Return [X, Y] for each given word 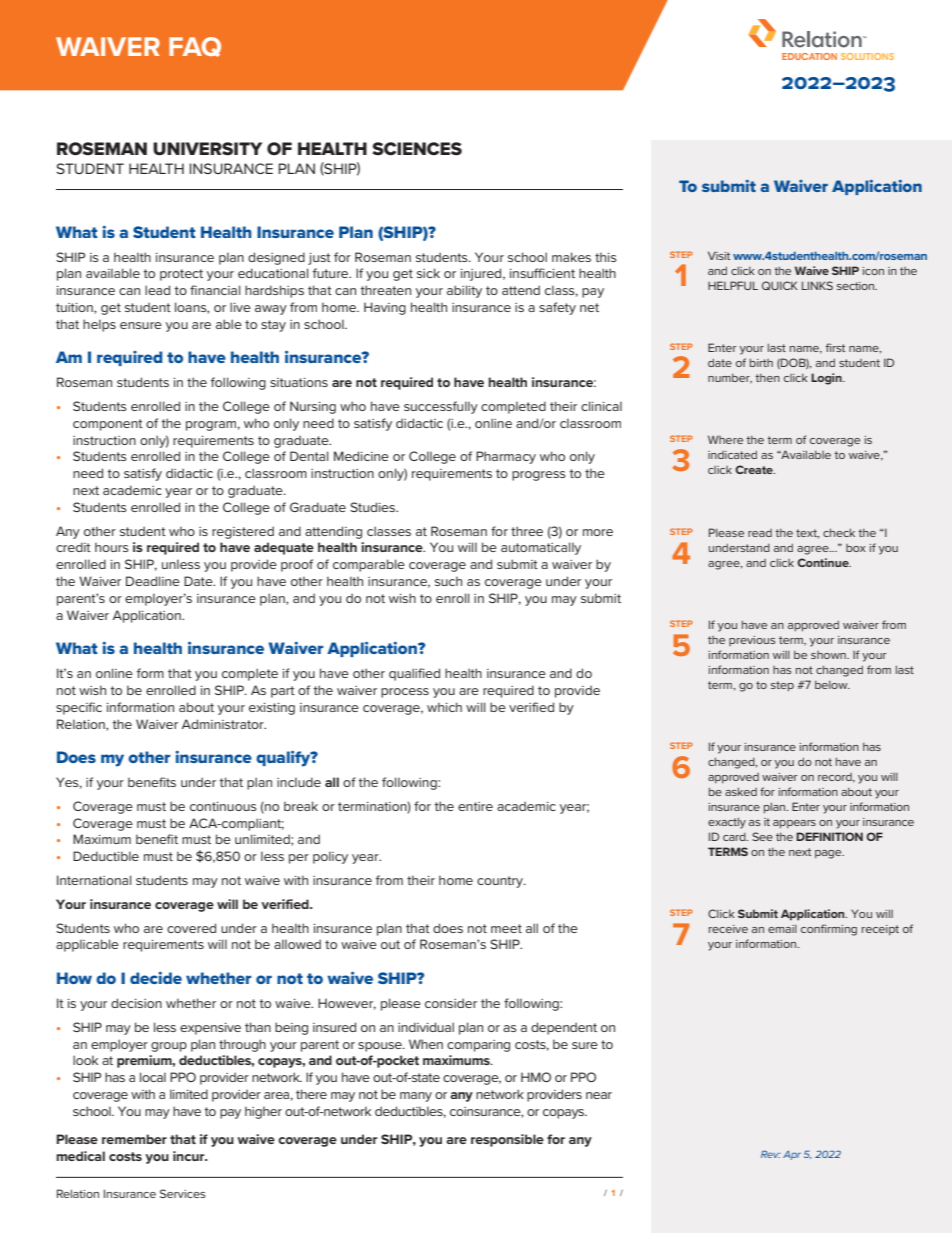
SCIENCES [417, 149]
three [527, 531]
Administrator [224, 724]
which [444, 707]
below [832, 685]
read [760, 533]
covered [191, 928]
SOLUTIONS [867, 56]
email [782, 929]
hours [112, 547]
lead [157, 290]
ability [464, 291]
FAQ [195, 47]
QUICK [780, 285]
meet [506, 928]
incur [190, 1156]
